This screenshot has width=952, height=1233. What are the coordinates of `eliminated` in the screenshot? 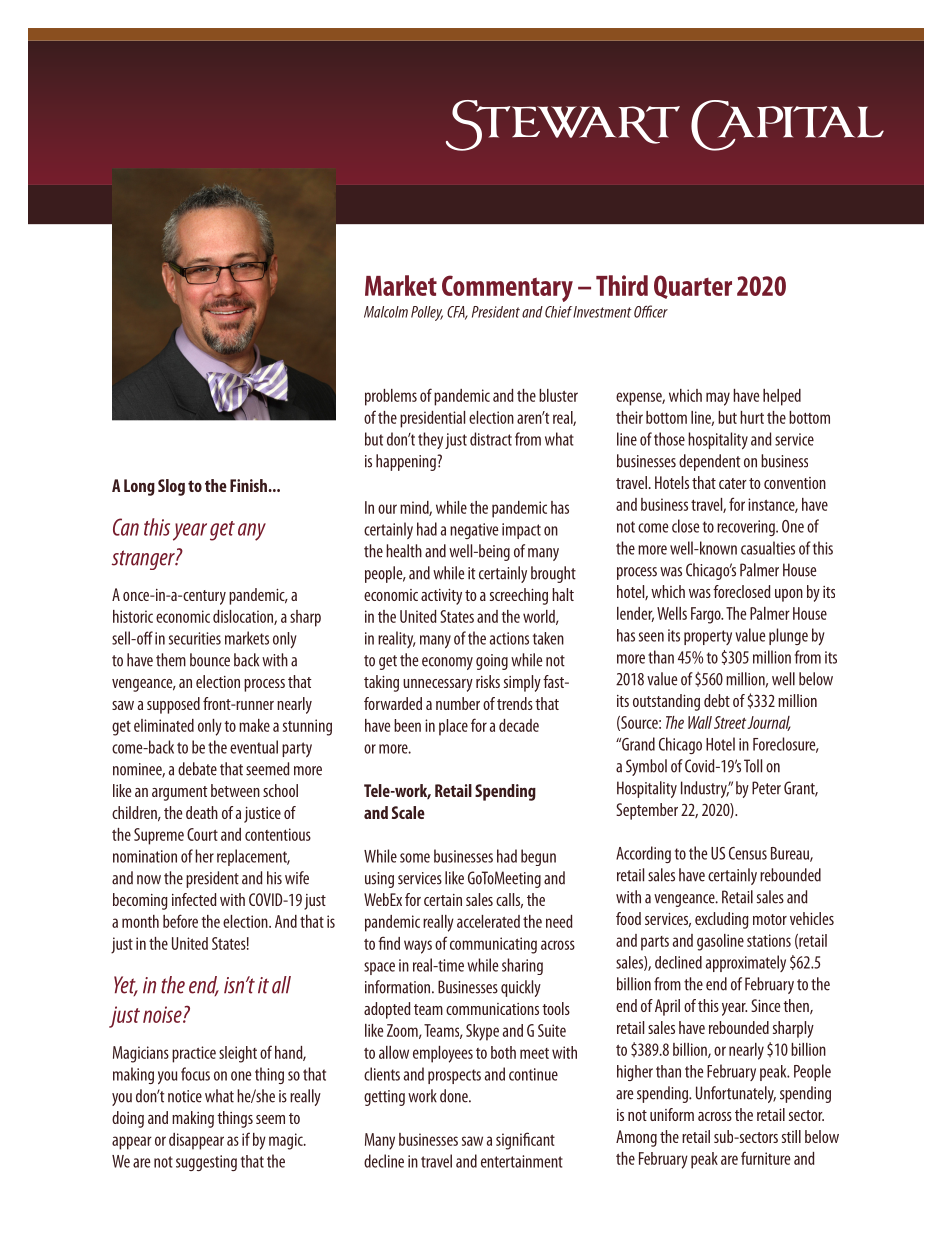 It's located at (164, 725).
